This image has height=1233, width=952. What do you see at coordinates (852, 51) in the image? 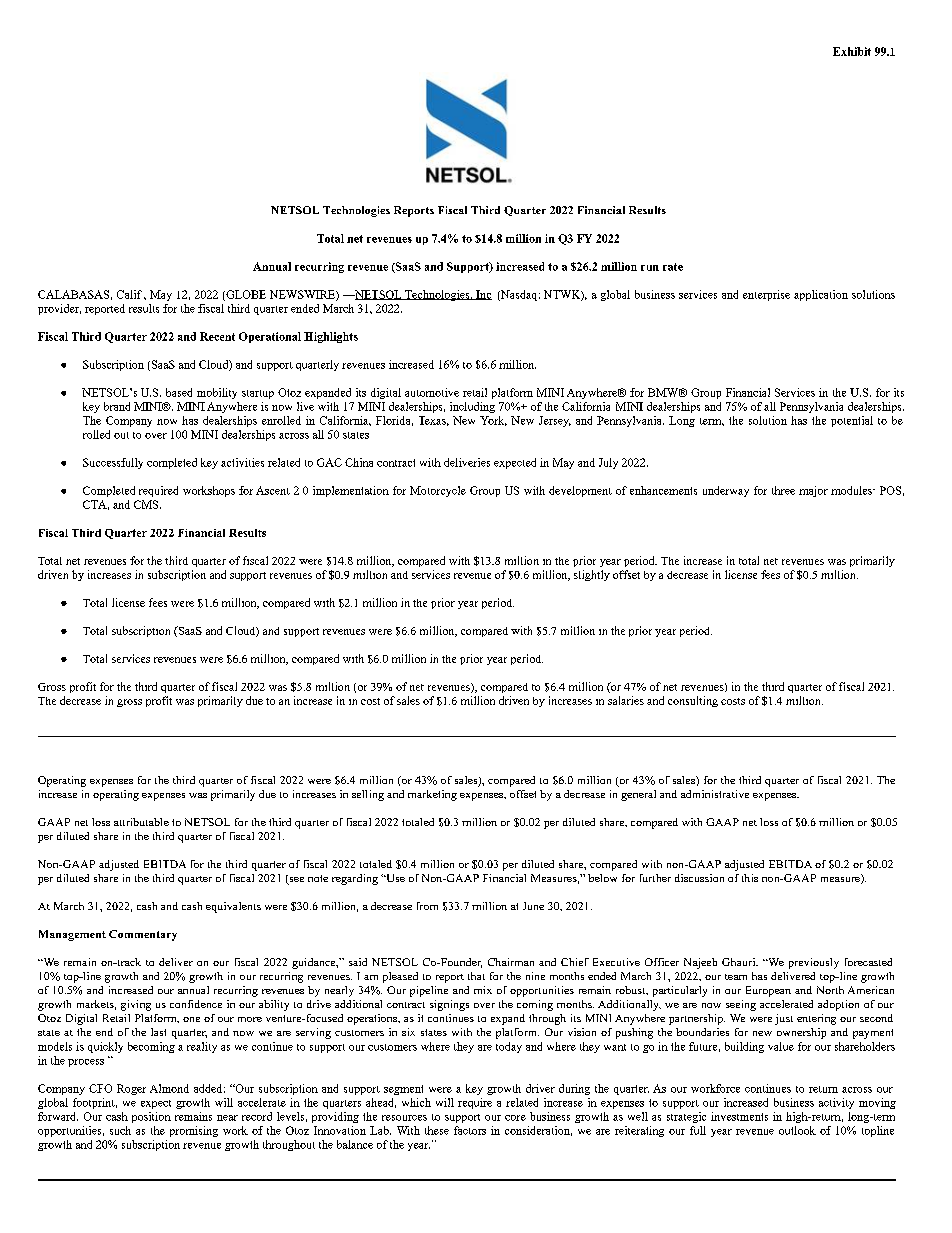
I see `Exhibit` at bounding box center [852, 51].
